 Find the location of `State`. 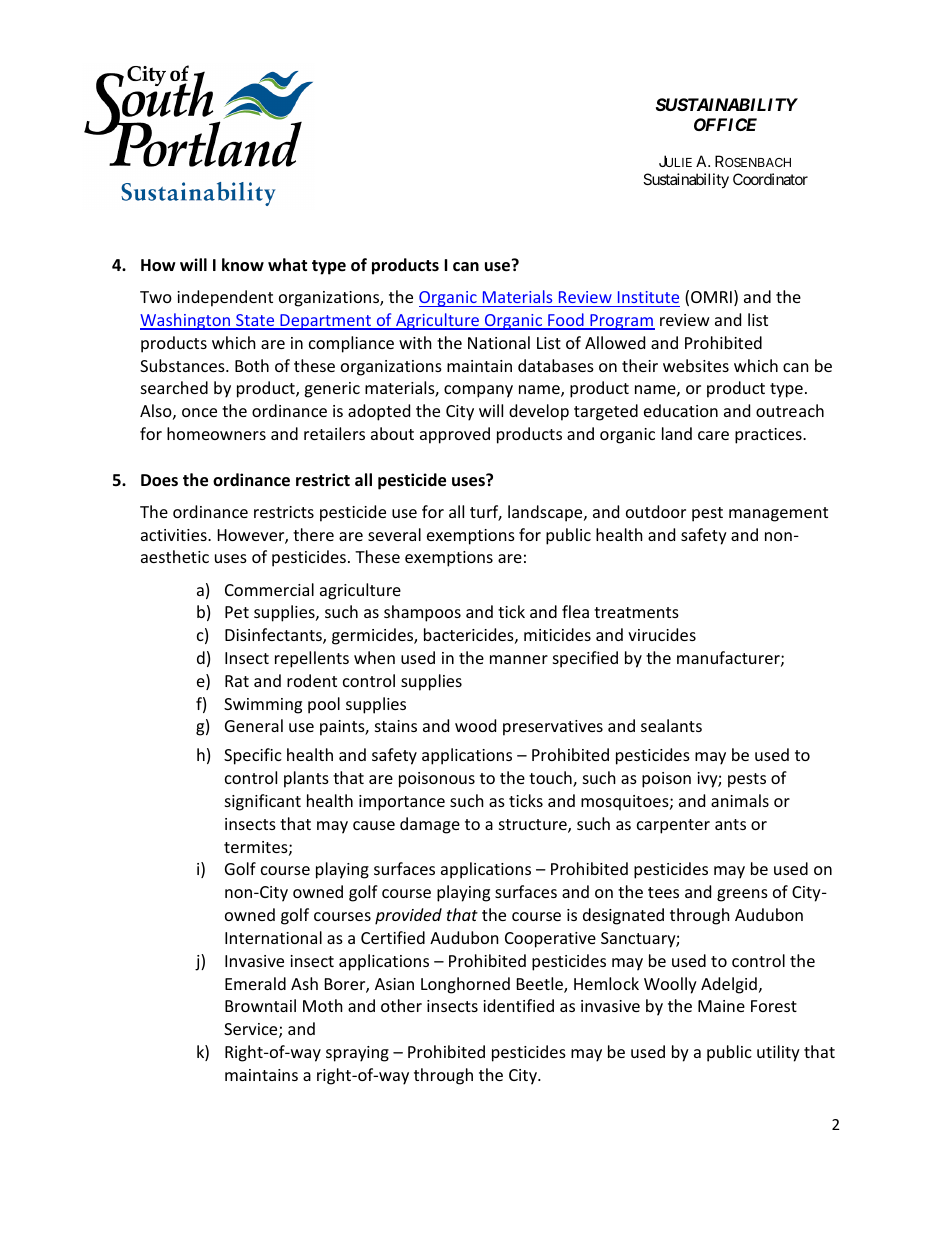

State is located at coordinates (255, 321).
